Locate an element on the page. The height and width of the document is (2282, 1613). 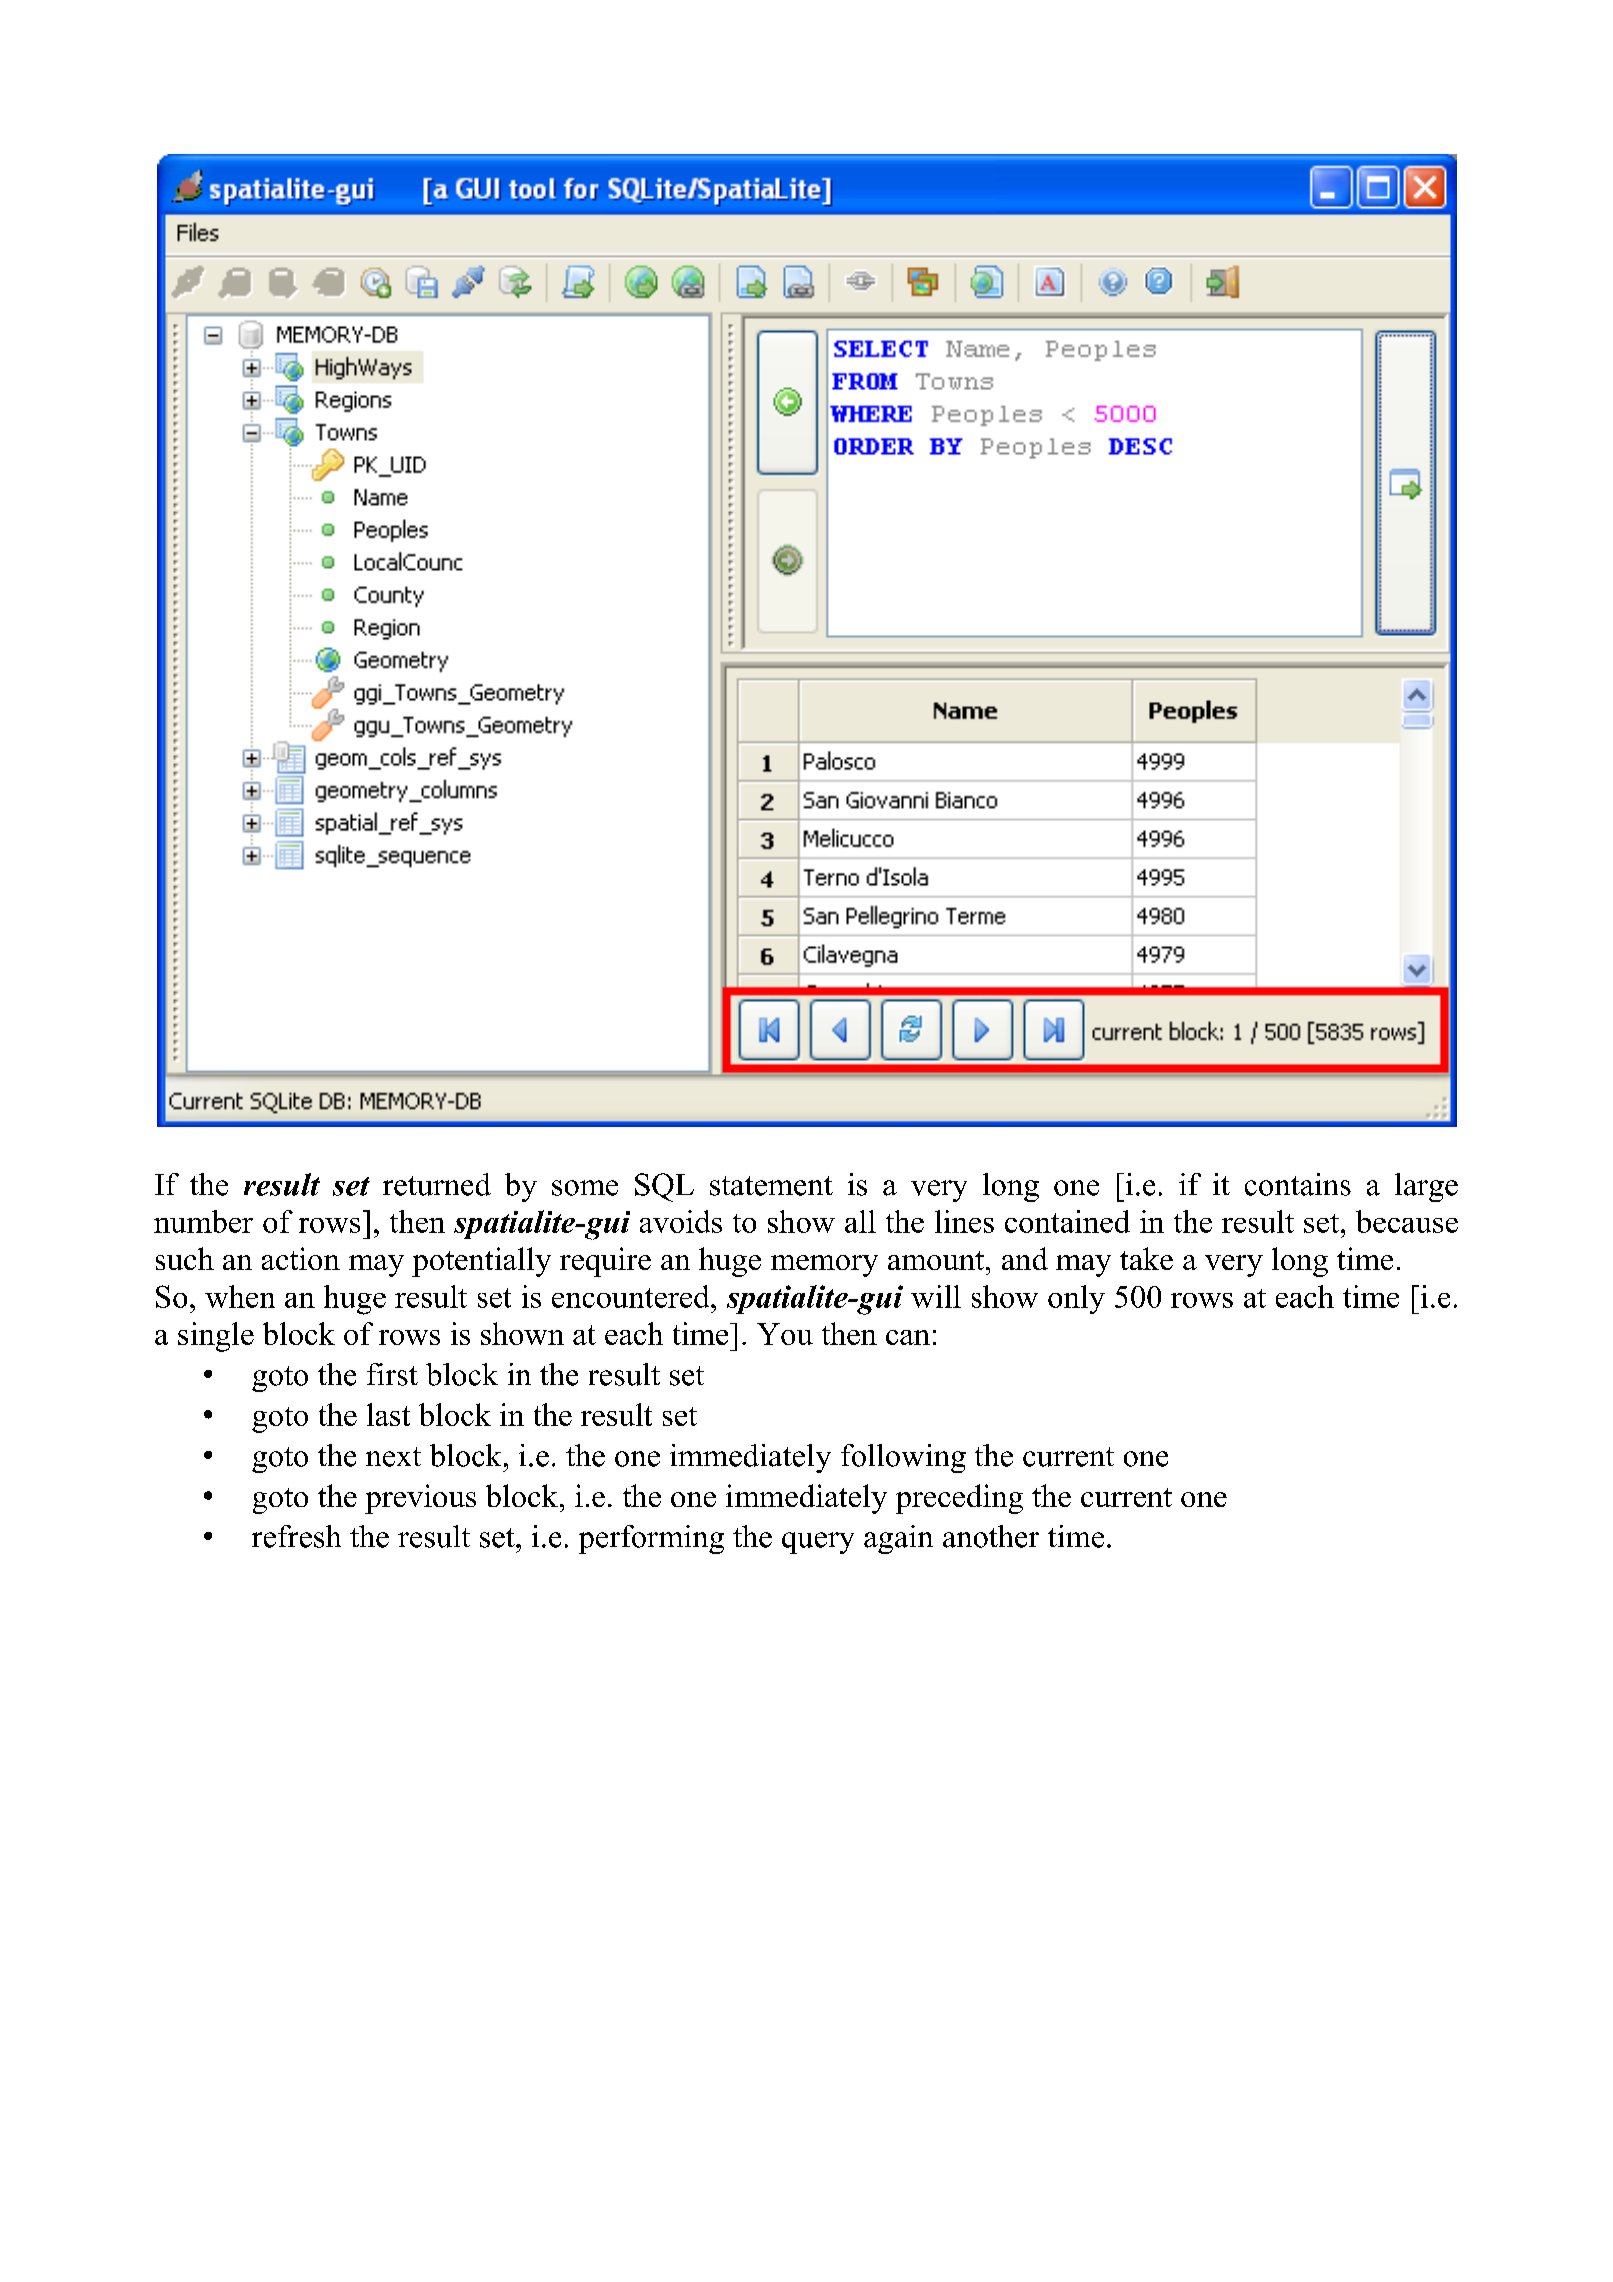
You is located at coordinates (785, 1334).
